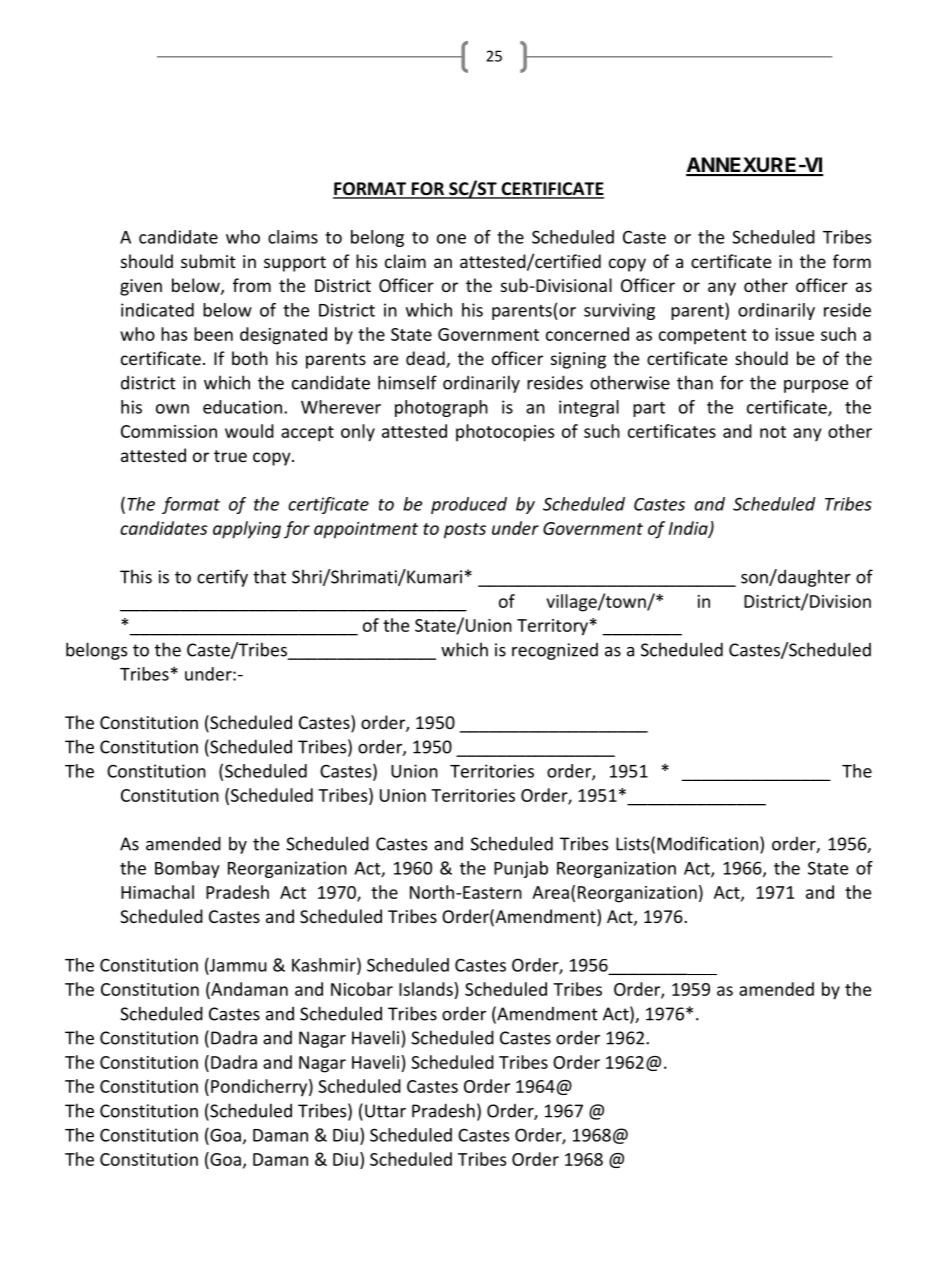  What do you see at coordinates (552, 627) in the screenshot?
I see `Territory` at bounding box center [552, 627].
